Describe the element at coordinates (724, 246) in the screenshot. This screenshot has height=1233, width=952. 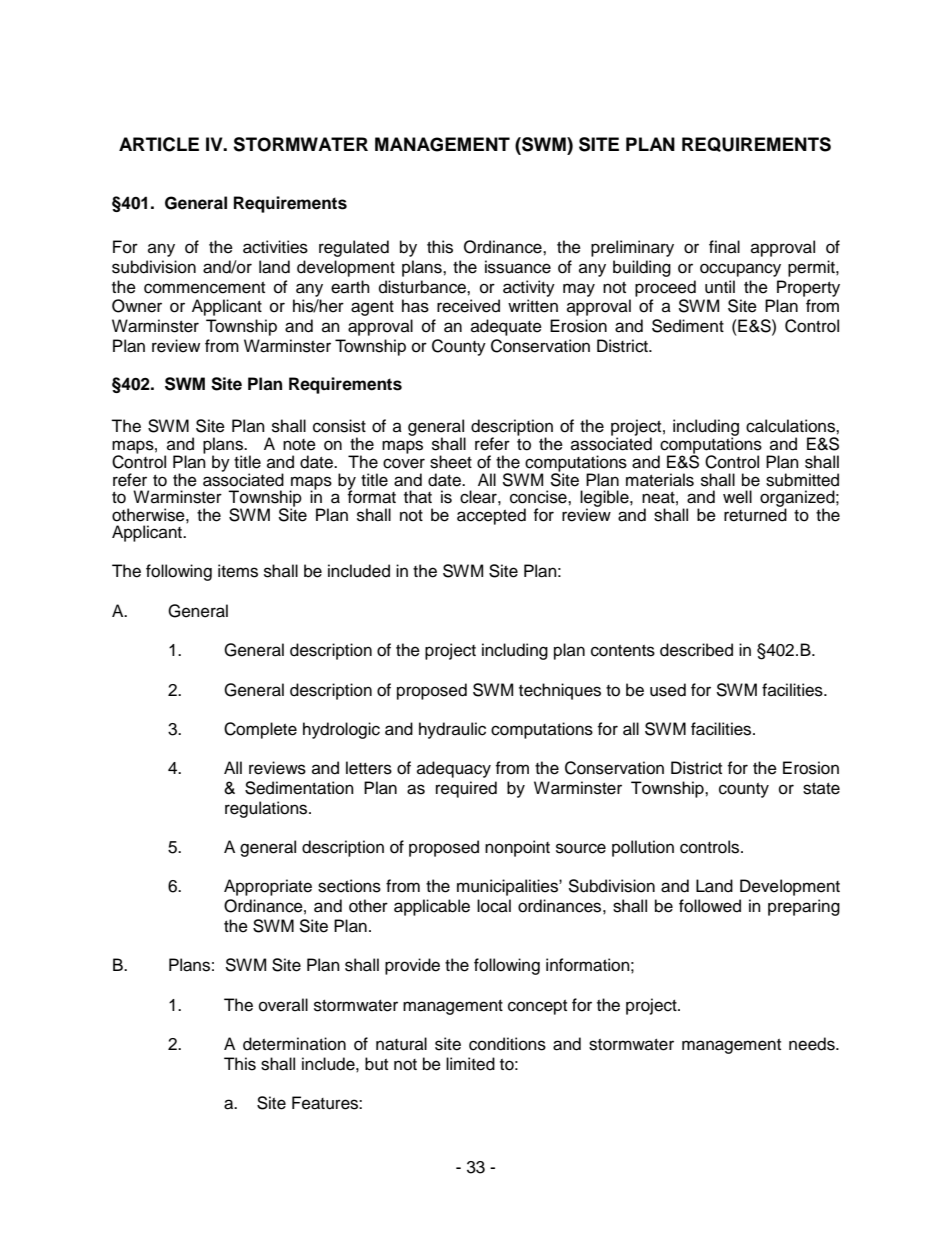
I see `final` at that location.
